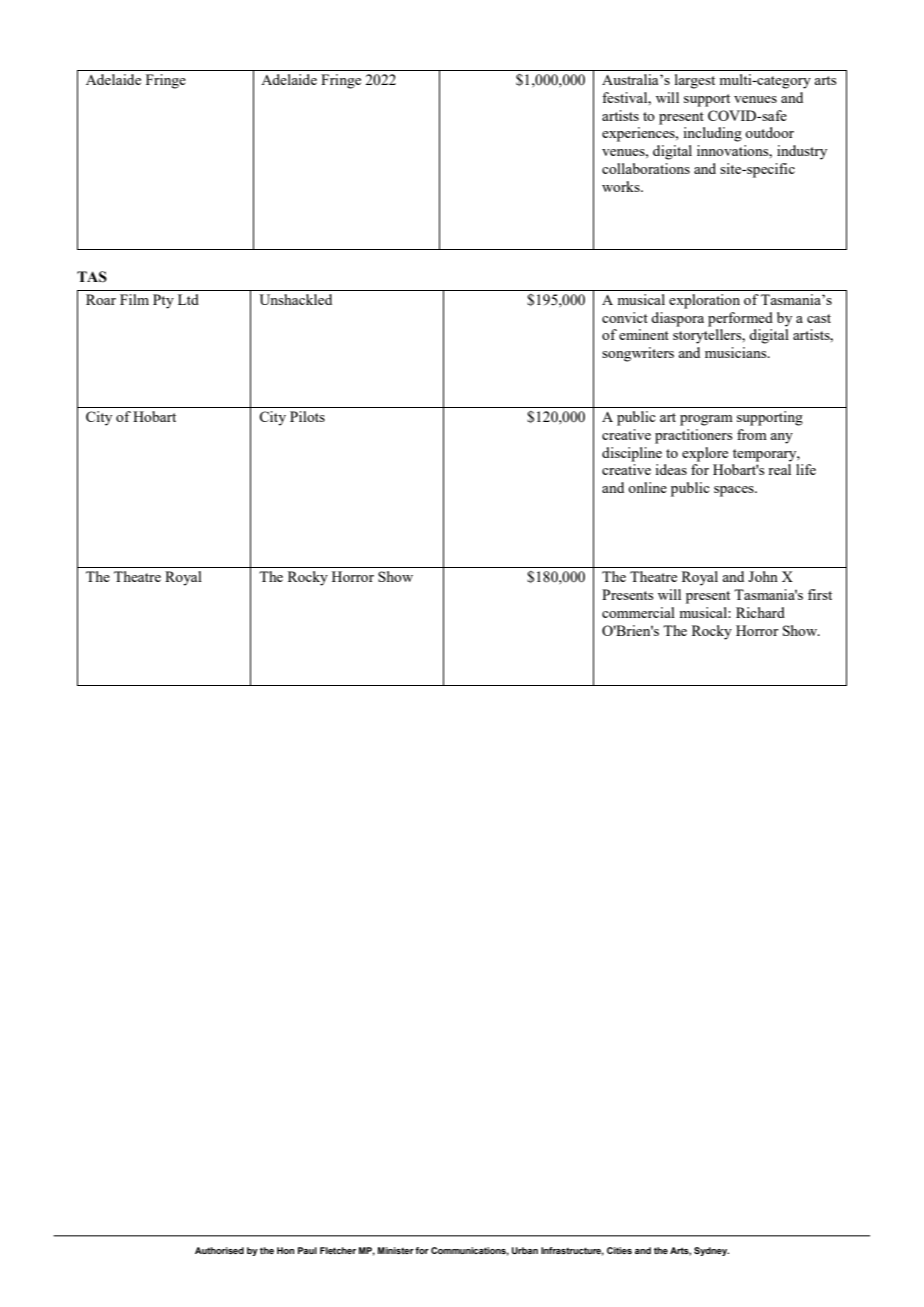 The height and width of the screenshot is (1307, 924). What do you see at coordinates (763, 576) in the screenshot?
I see `John` at bounding box center [763, 576].
